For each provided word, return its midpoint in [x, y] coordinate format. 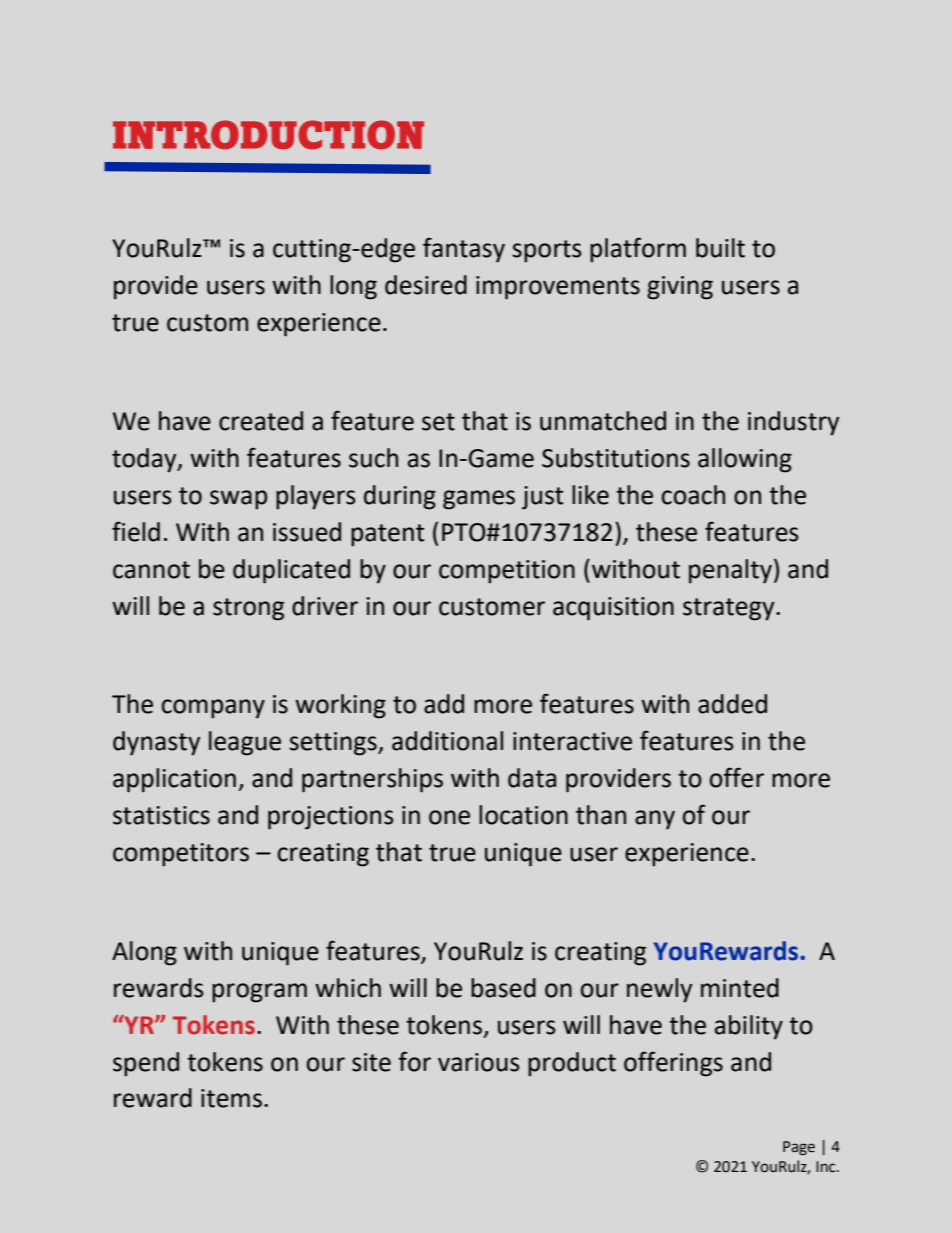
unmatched [603, 421]
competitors [181, 855]
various [479, 1062]
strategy [730, 609]
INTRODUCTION [268, 134]
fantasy [464, 250]
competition [507, 572]
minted [740, 988]
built [720, 248]
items [231, 1098]
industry [794, 423]
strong [248, 609]
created [261, 421]
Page [799, 1148]
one [449, 817]
